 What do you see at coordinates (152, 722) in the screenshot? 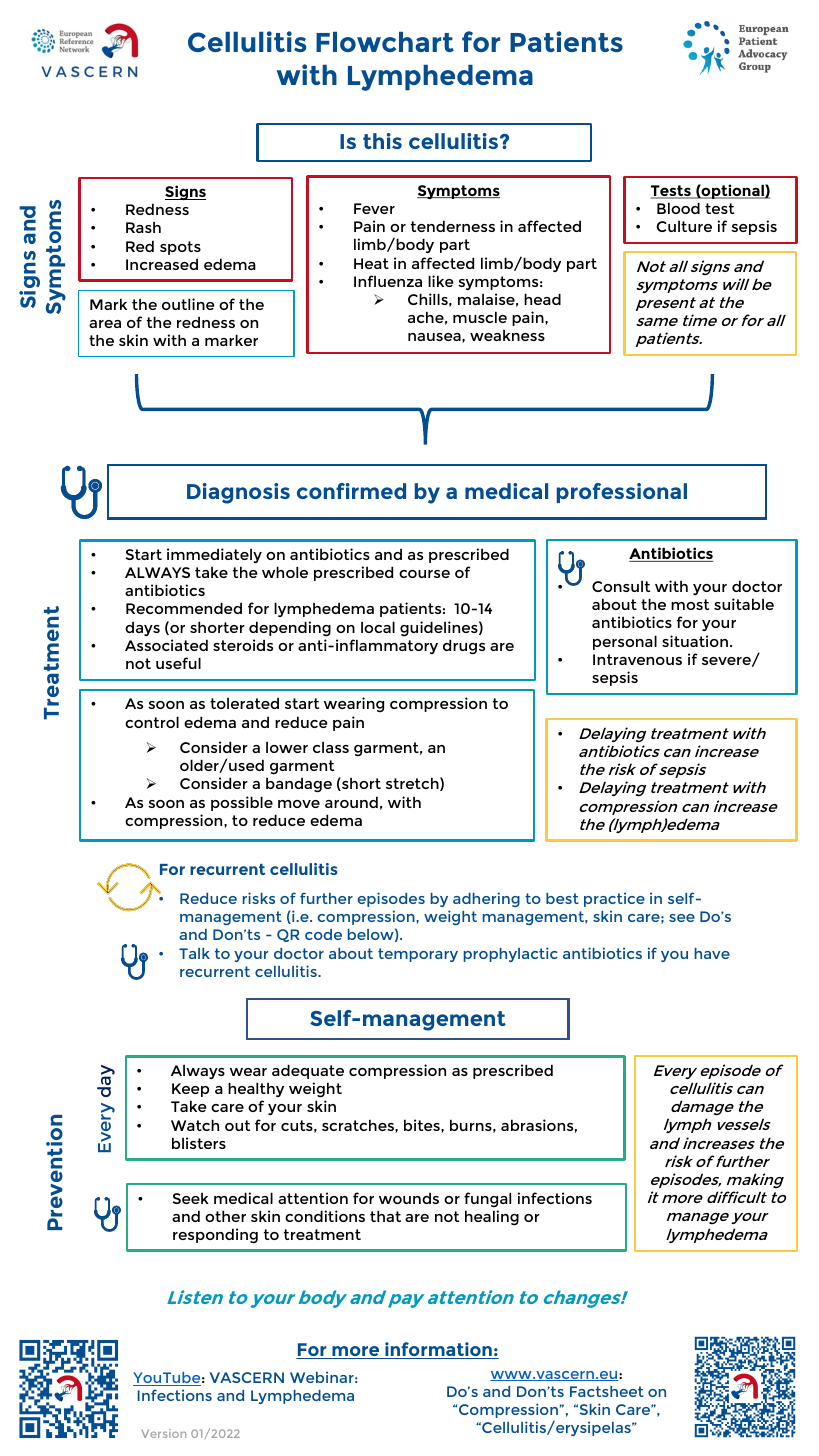
I see `control` at bounding box center [152, 722].
